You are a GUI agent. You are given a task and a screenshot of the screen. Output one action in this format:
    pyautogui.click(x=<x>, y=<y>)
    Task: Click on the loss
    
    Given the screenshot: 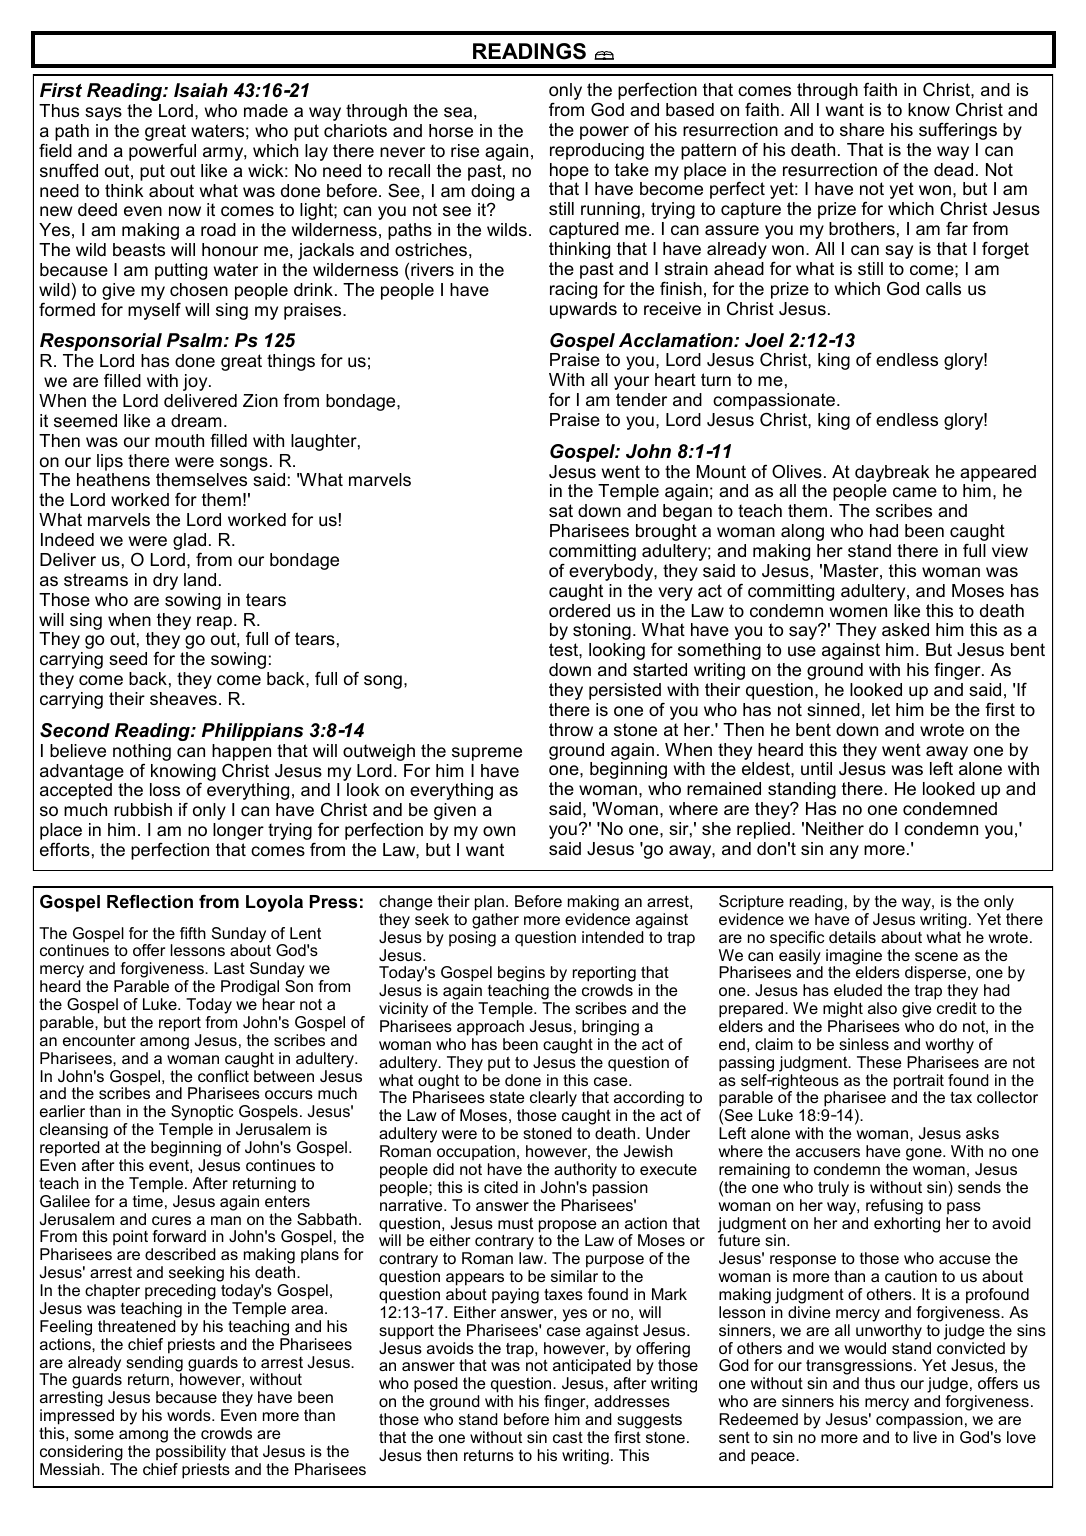 What is the action you would take?
    pyautogui.click(x=165, y=790)
